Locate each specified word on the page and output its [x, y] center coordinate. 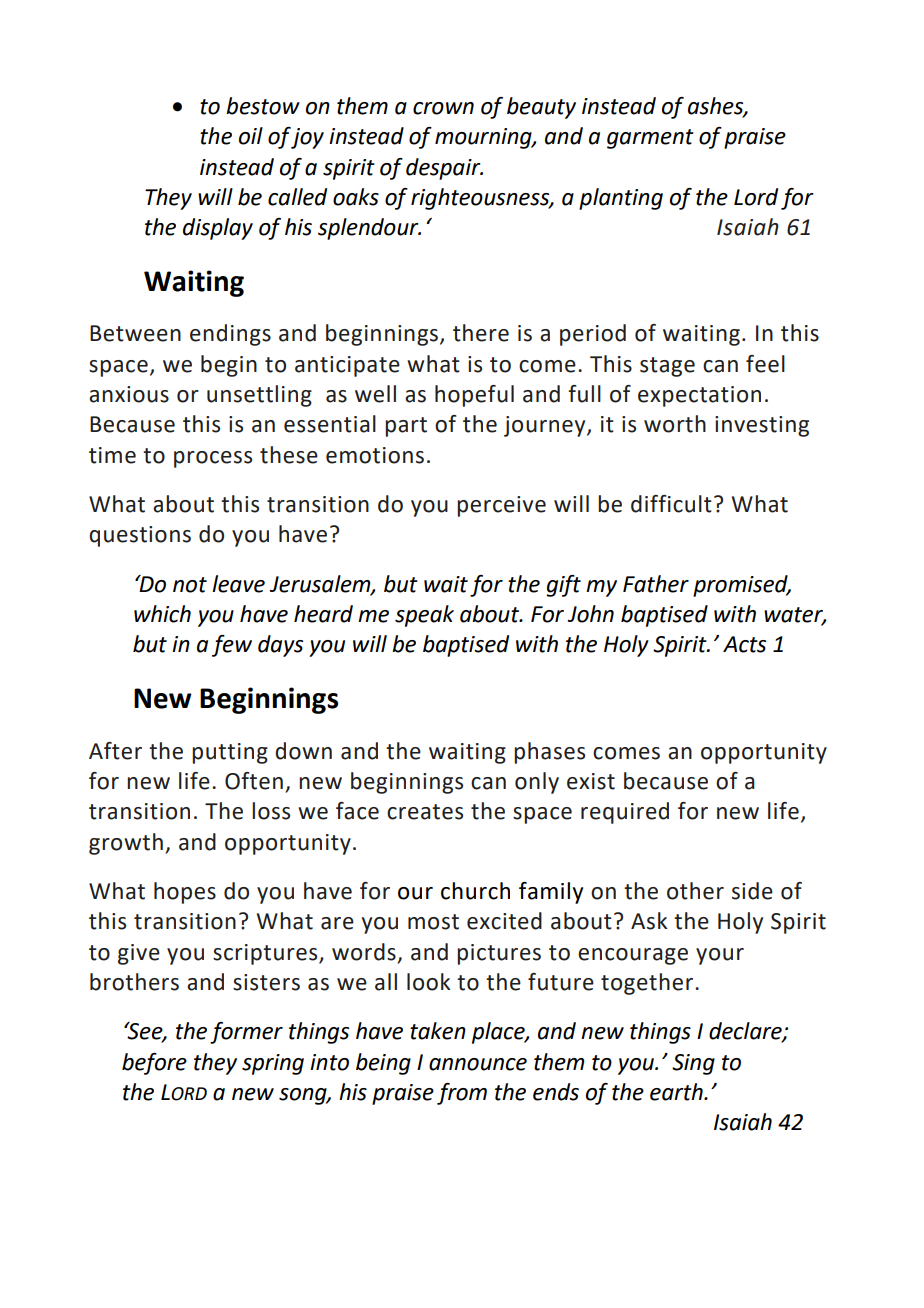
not [190, 585]
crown [443, 108]
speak [424, 616]
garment [650, 139]
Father [656, 584]
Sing [693, 1064]
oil [251, 136]
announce [478, 1064]
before [154, 1064]
